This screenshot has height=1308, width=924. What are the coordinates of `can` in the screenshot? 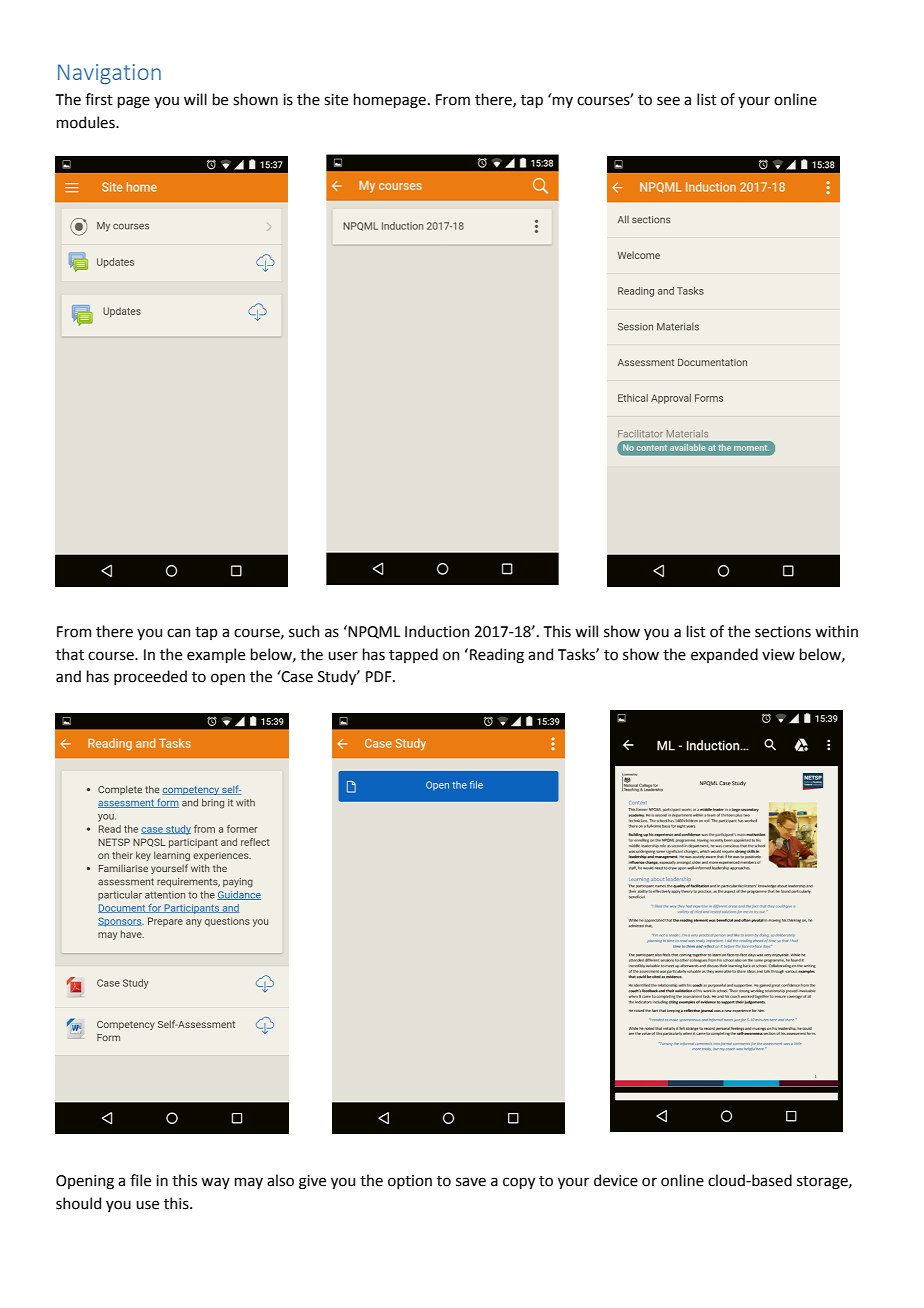 It's located at (178, 633).
